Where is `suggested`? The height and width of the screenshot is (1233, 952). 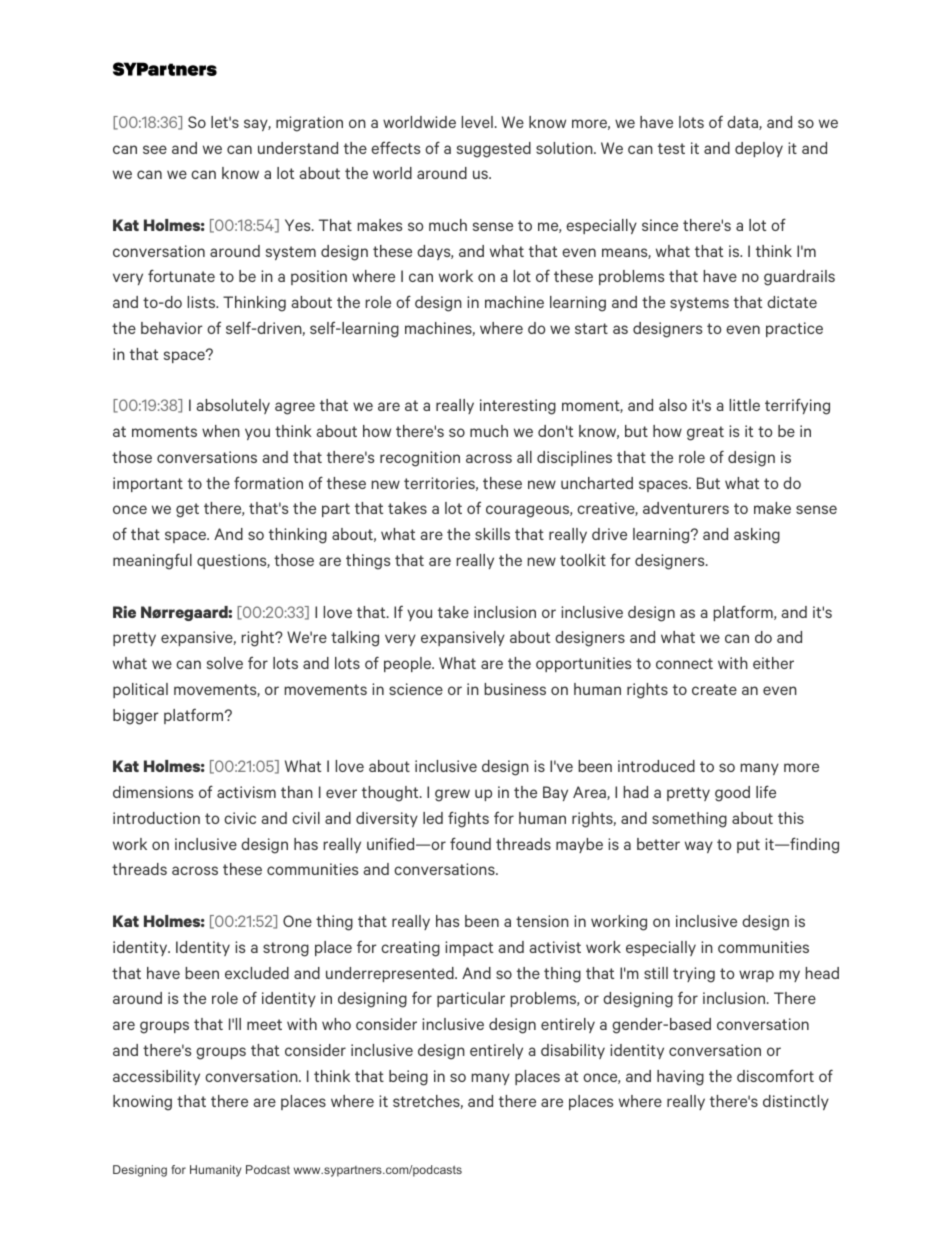 suggested is located at coordinates (494, 150).
